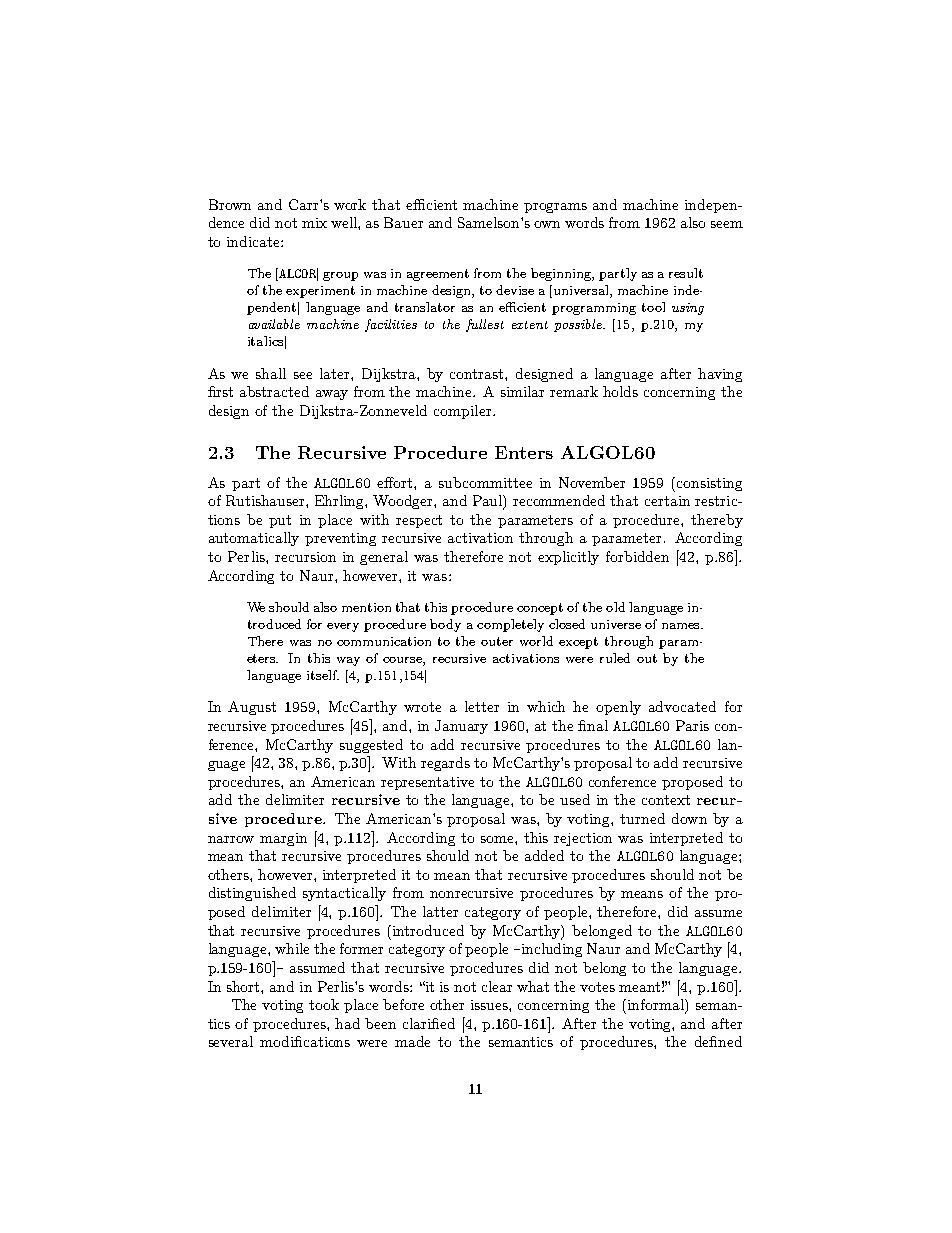 Image resolution: width=952 pixels, height=1233 pixels. I want to click on subcommittee, so click(485, 482).
